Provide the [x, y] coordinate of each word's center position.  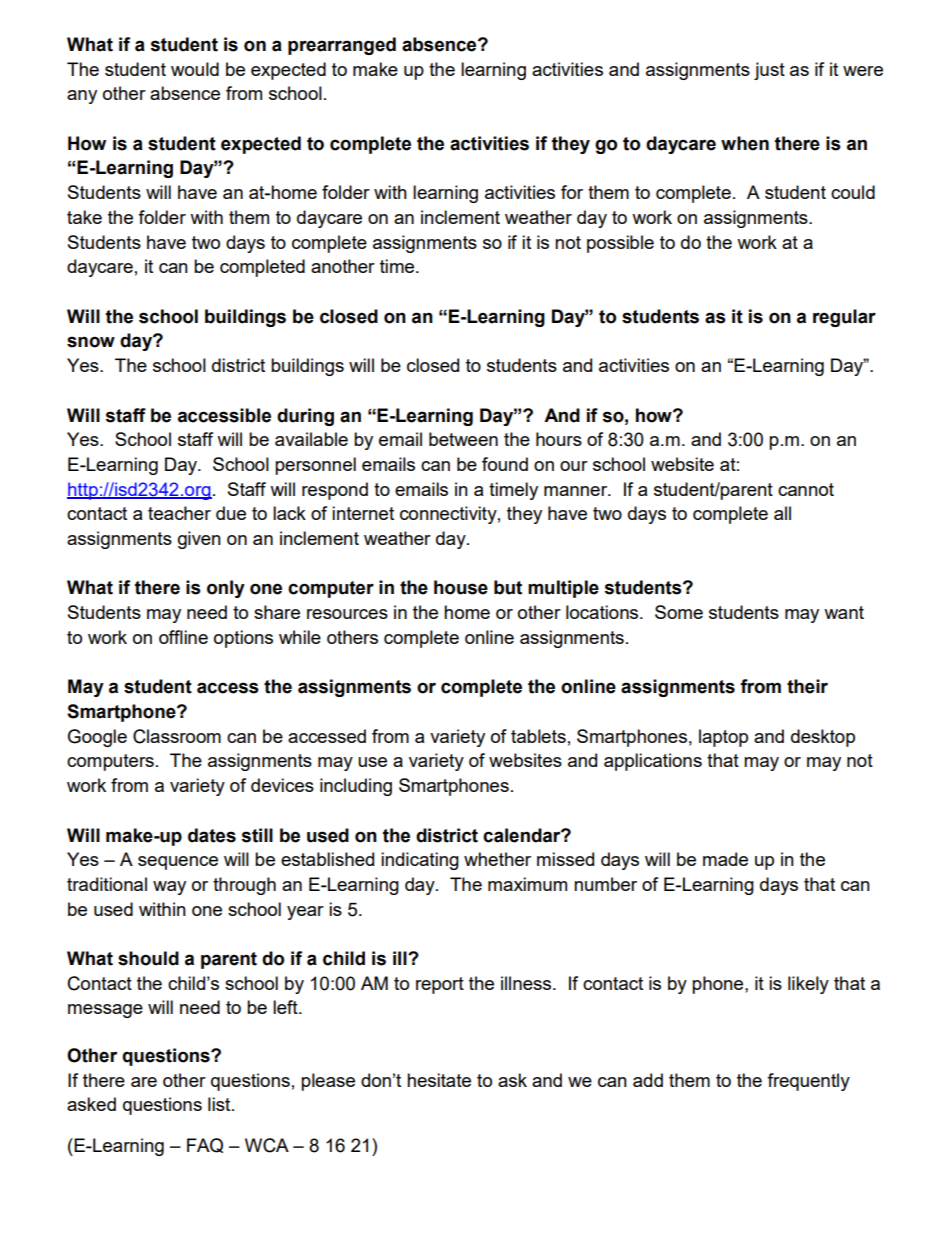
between [463, 439]
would [195, 69]
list [220, 1104]
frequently [808, 1082]
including [356, 787]
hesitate [439, 1080]
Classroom [177, 736]
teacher [179, 513]
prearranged [342, 46]
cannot [806, 489]
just [769, 71]
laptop [723, 738]
